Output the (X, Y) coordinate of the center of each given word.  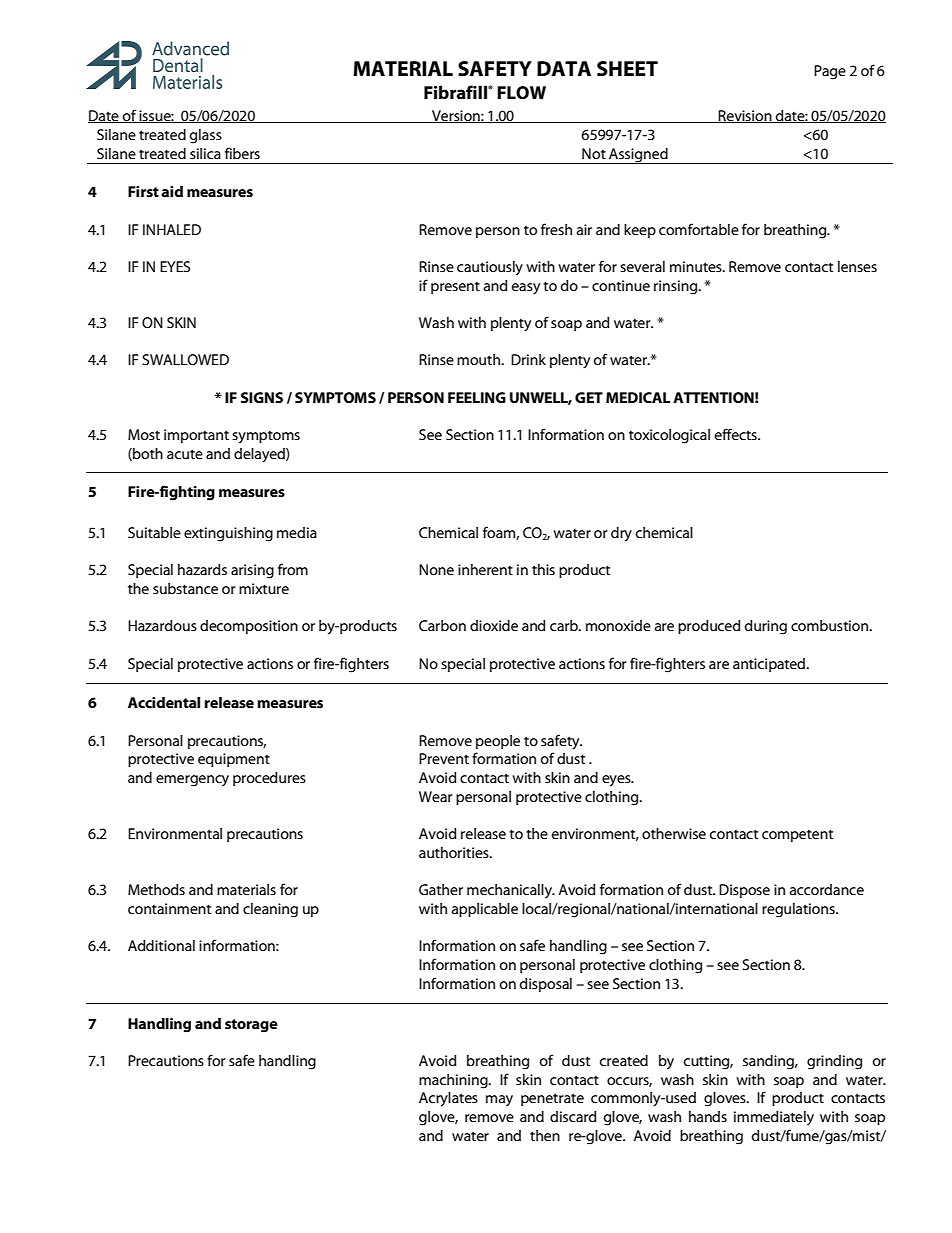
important (196, 436)
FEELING (477, 397)
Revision (745, 116)
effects (737, 434)
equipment (234, 760)
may (499, 1101)
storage (251, 1026)
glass (206, 136)
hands (708, 1116)
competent (797, 835)
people (498, 742)
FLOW (521, 93)
